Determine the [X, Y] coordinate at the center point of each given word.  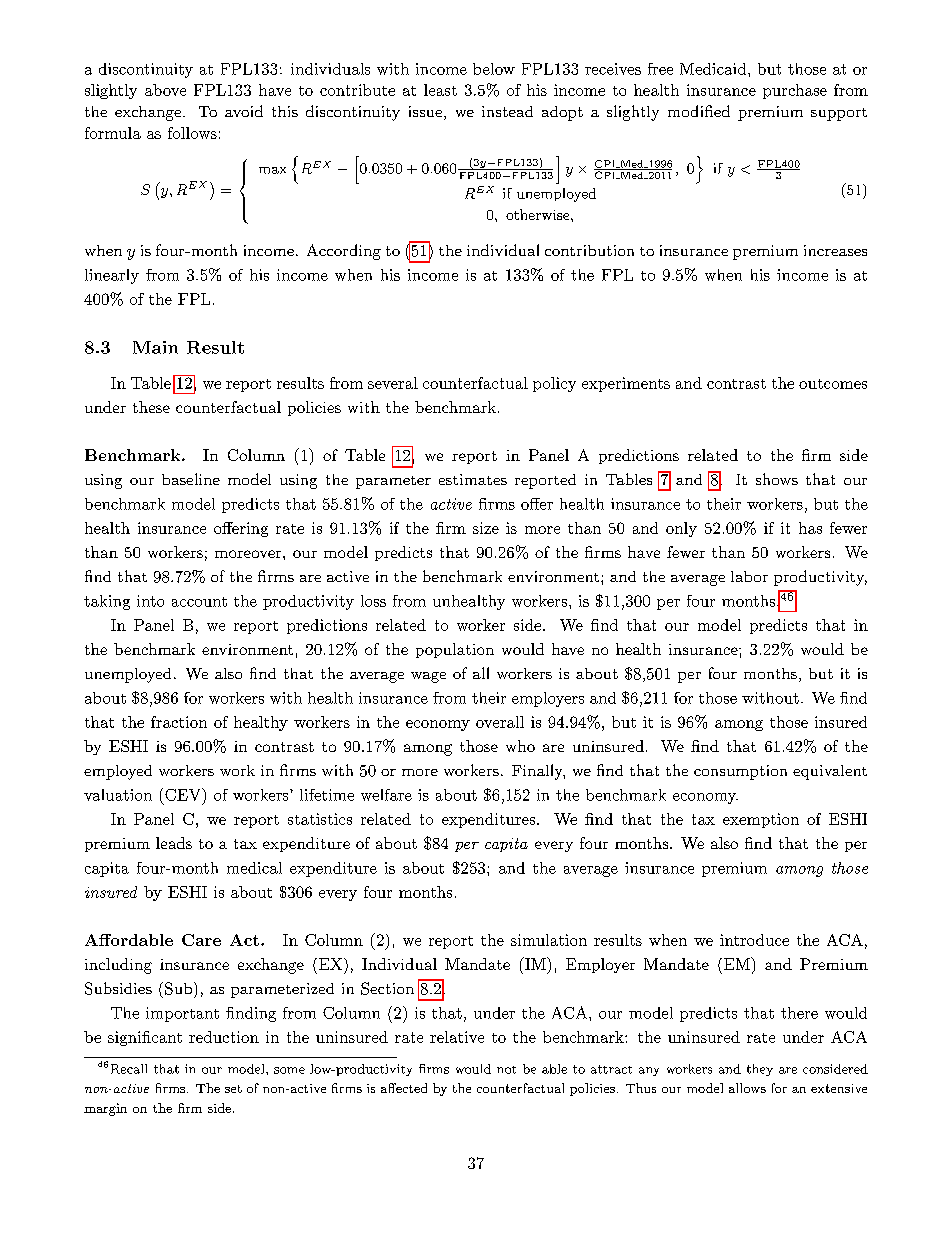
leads [174, 843]
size [486, 528]
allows [747, 1088]
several [393, 383]
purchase [795, 91]
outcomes [833, 384]
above [165, 90]
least [440, 90]
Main [155, 347]
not [506, 1070]
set [233, 1089]
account [199, 602]
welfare [386, 795]
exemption [761, 820]
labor [749, 576]
